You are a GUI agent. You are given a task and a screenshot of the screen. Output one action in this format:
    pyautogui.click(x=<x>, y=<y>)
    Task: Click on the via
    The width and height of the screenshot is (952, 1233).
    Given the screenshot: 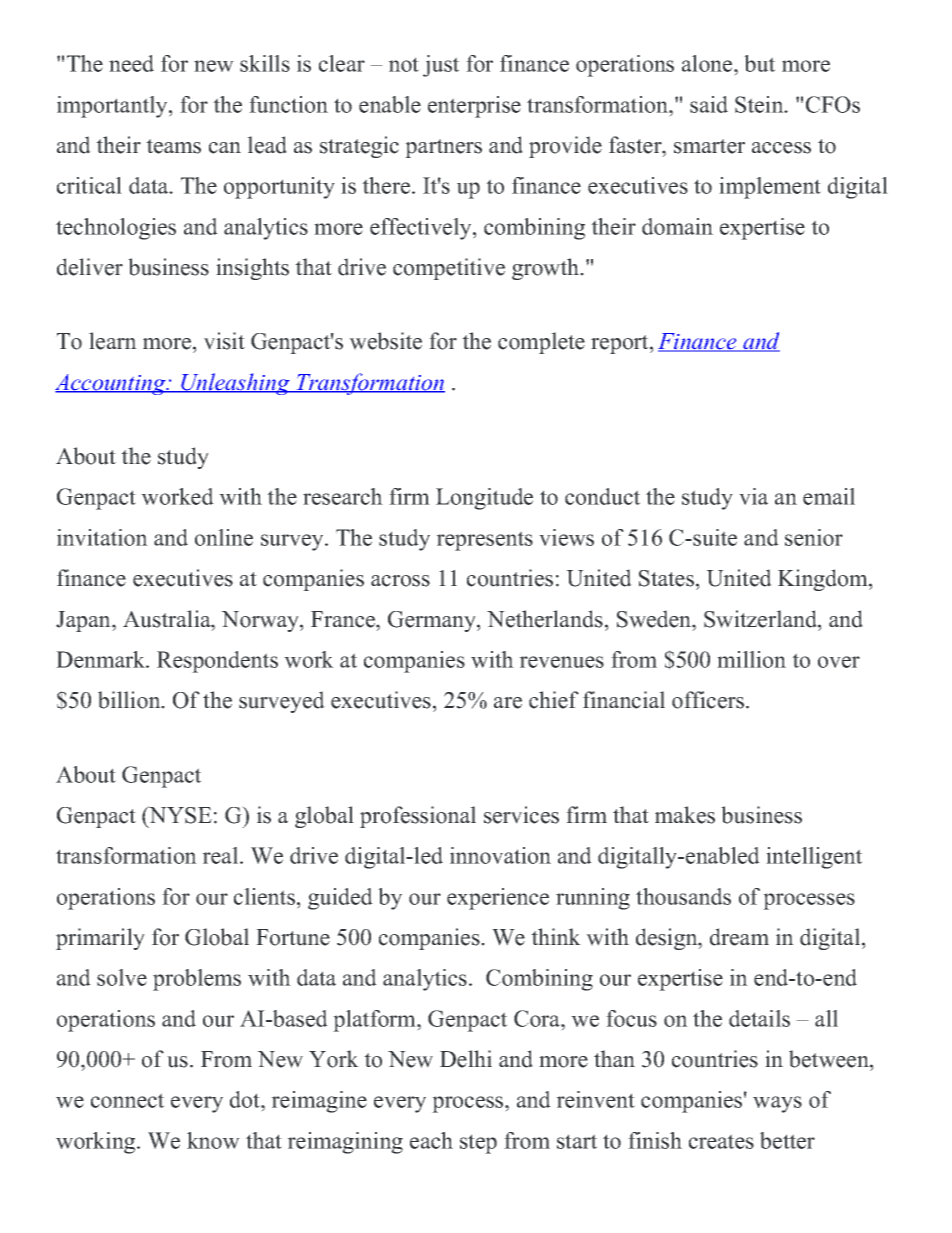 What is the action you would take?
    pyautogui.click(x=753, y=496)
